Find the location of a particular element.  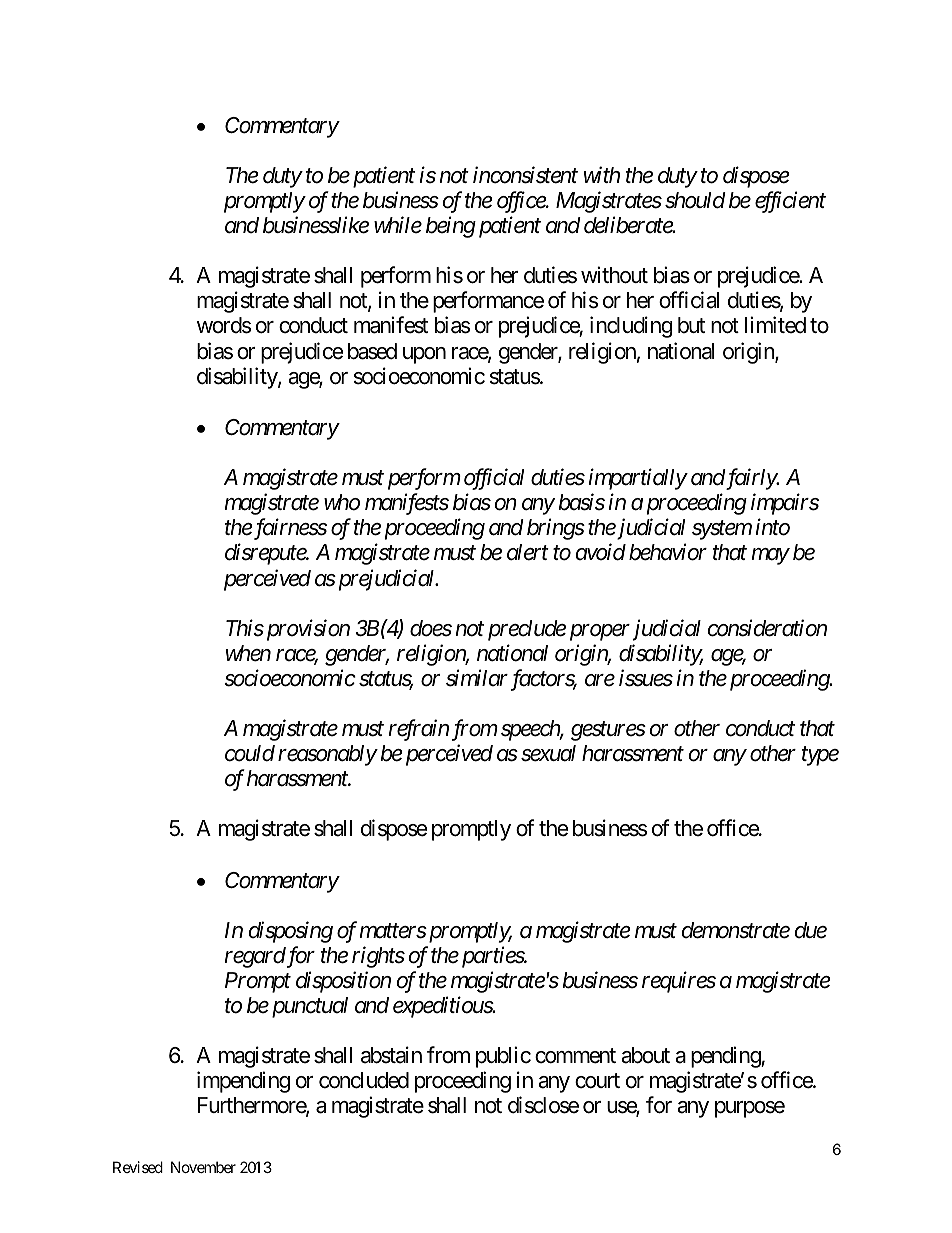

issues is located at coordinates (646, 678).
